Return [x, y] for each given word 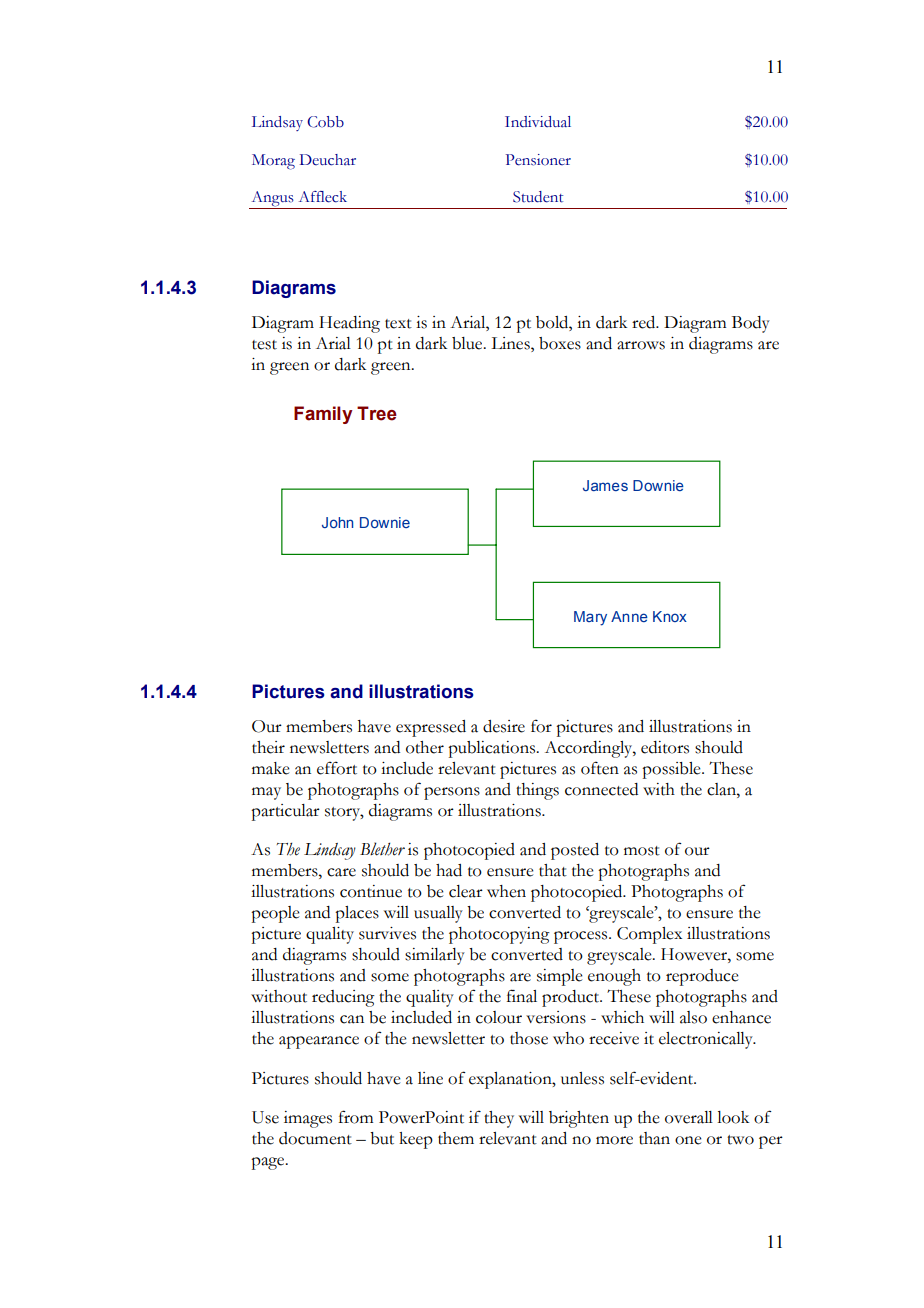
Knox [670, 616]
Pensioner [538, 160]
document [315, 1138]
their [268, 747]
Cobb [325, 122]
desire [504, 726]
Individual [538, 122]
